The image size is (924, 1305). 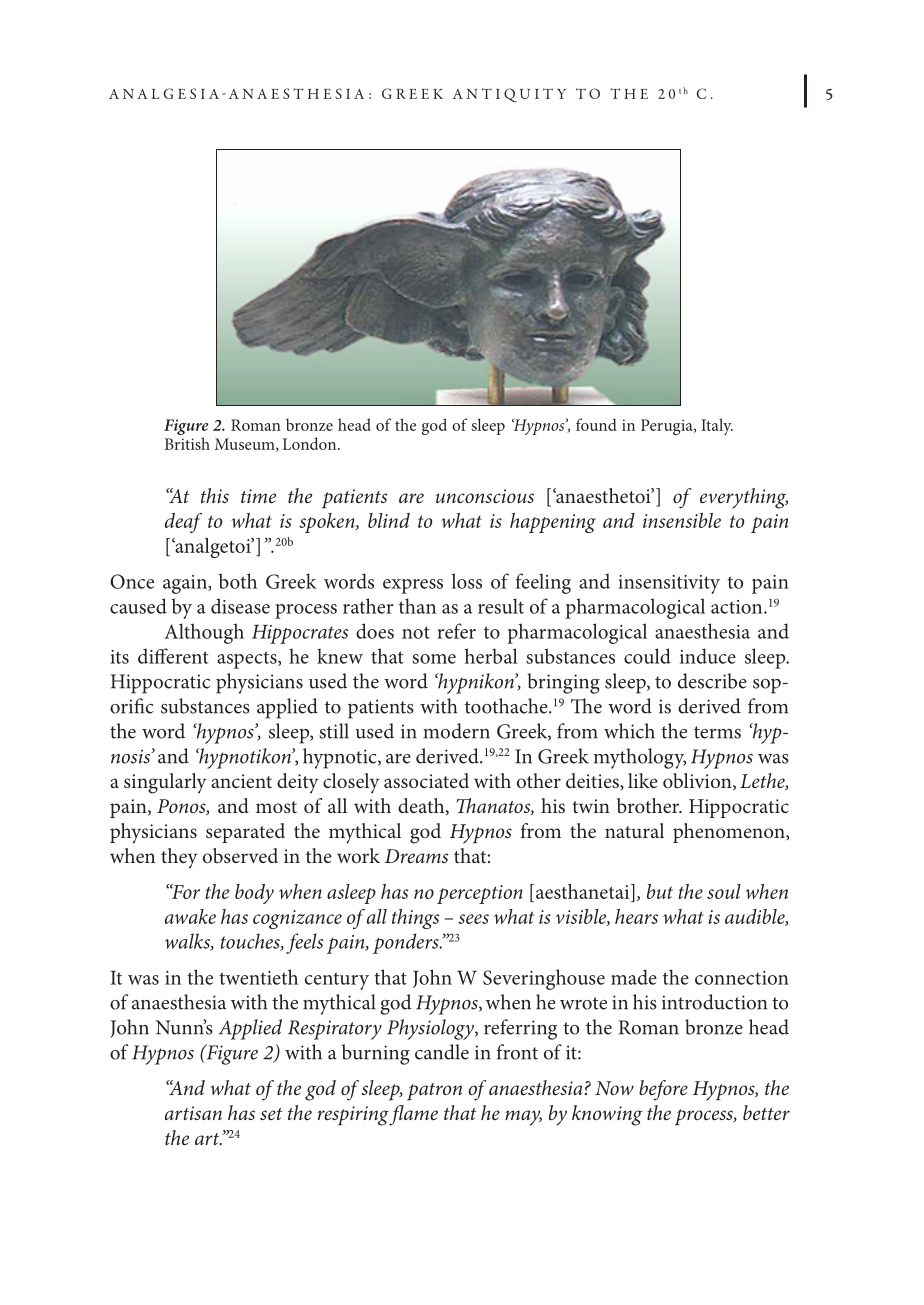 I want to click on found, so click(x=596, y=424).
